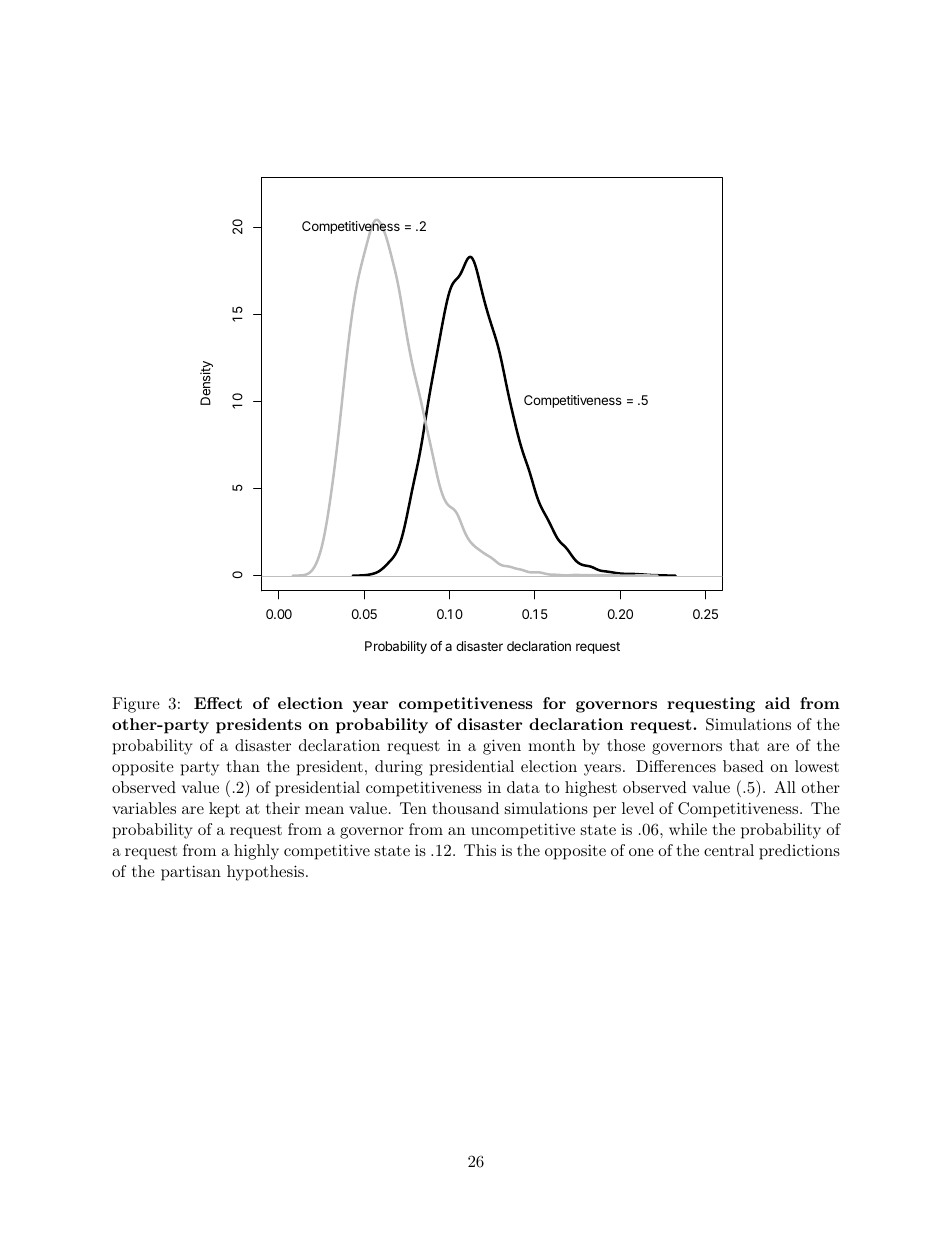 This screenshot has width=952, height=1233. Describe the element at coordinates (218, 703) in the screenshot. I see `Effect` at that location.
